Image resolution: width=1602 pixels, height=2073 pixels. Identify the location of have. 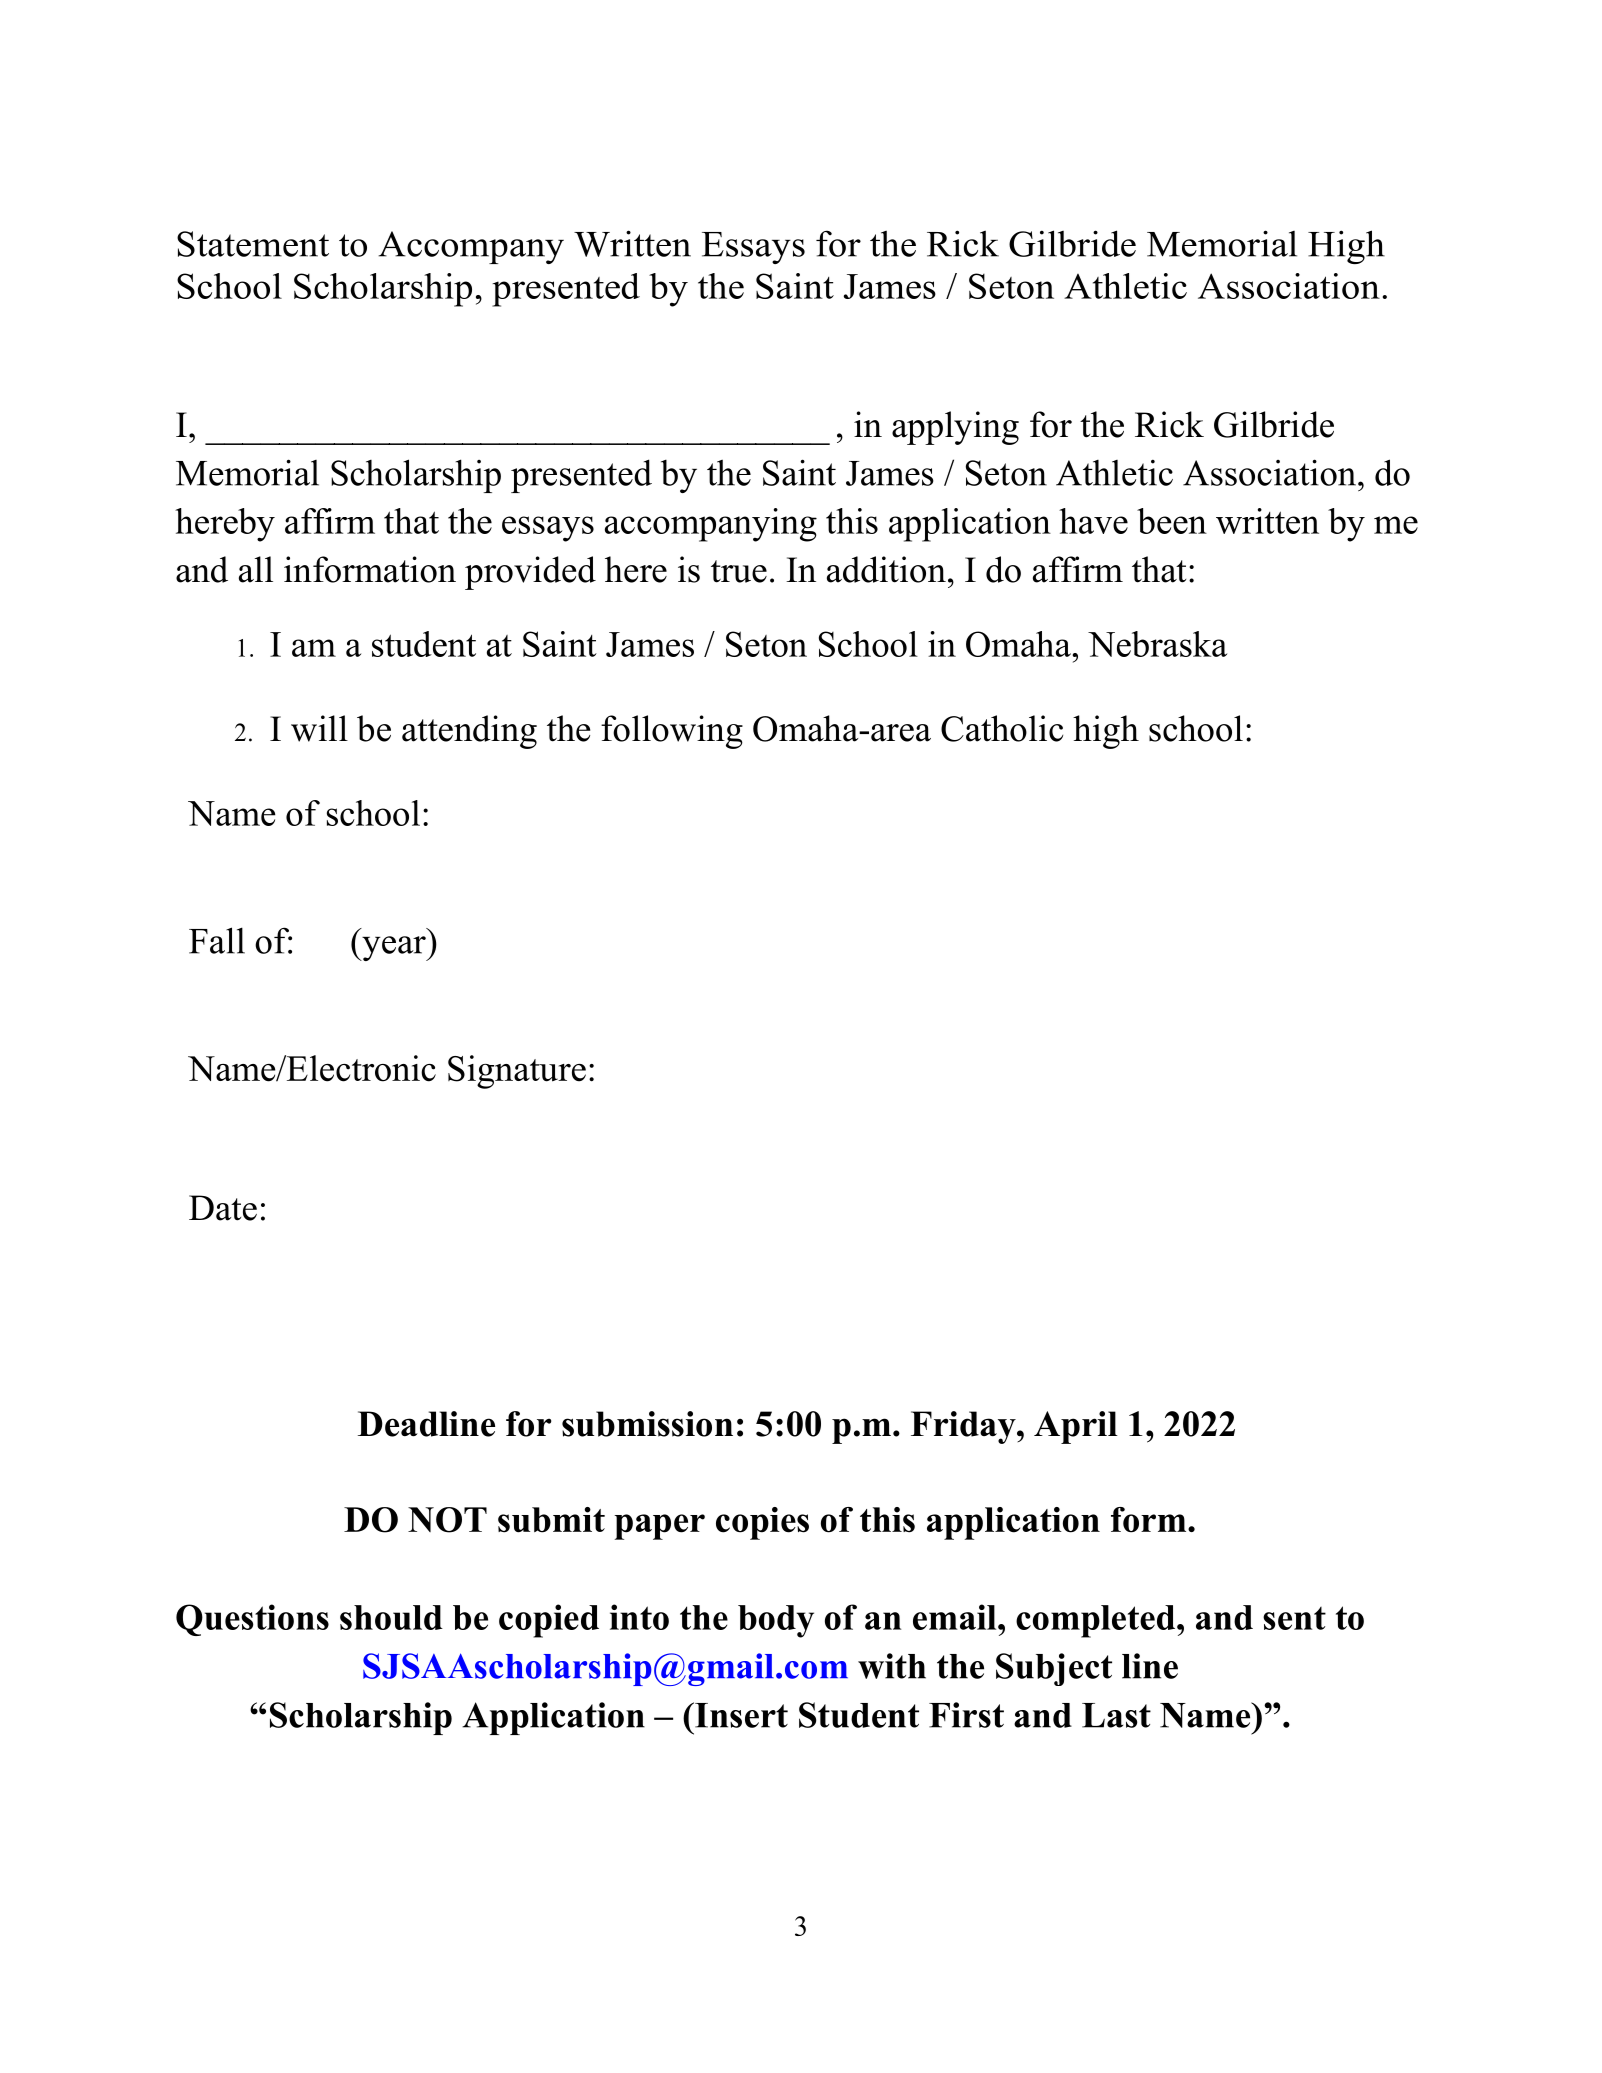
(1093, 521).
